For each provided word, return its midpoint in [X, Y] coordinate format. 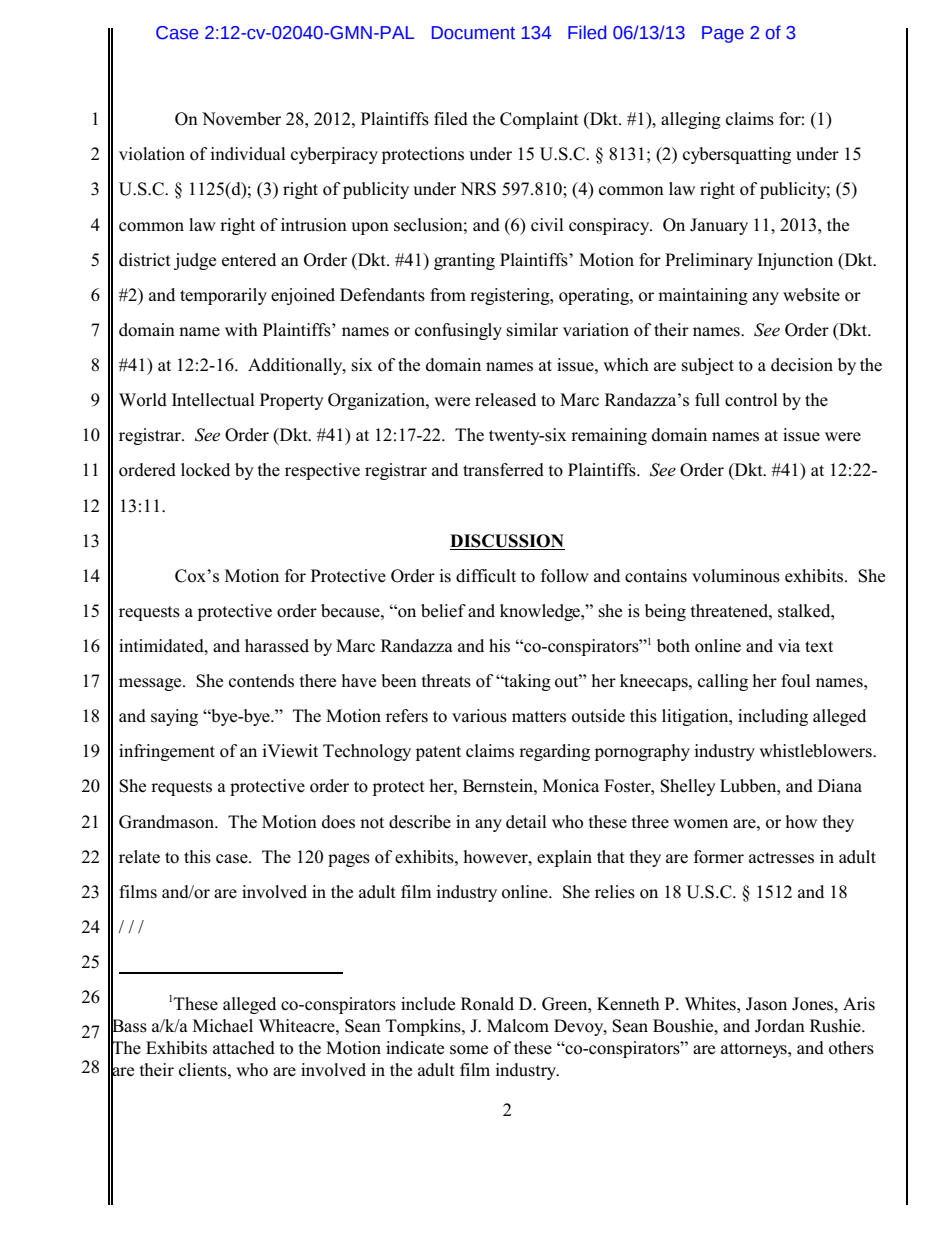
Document [473, 33]
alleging [691, 120]
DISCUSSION [507, 541]
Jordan [780, 1026]
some [469, 1050]
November [241, 119]
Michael [223, 1026]
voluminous [736, 576]
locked [205, 470]
